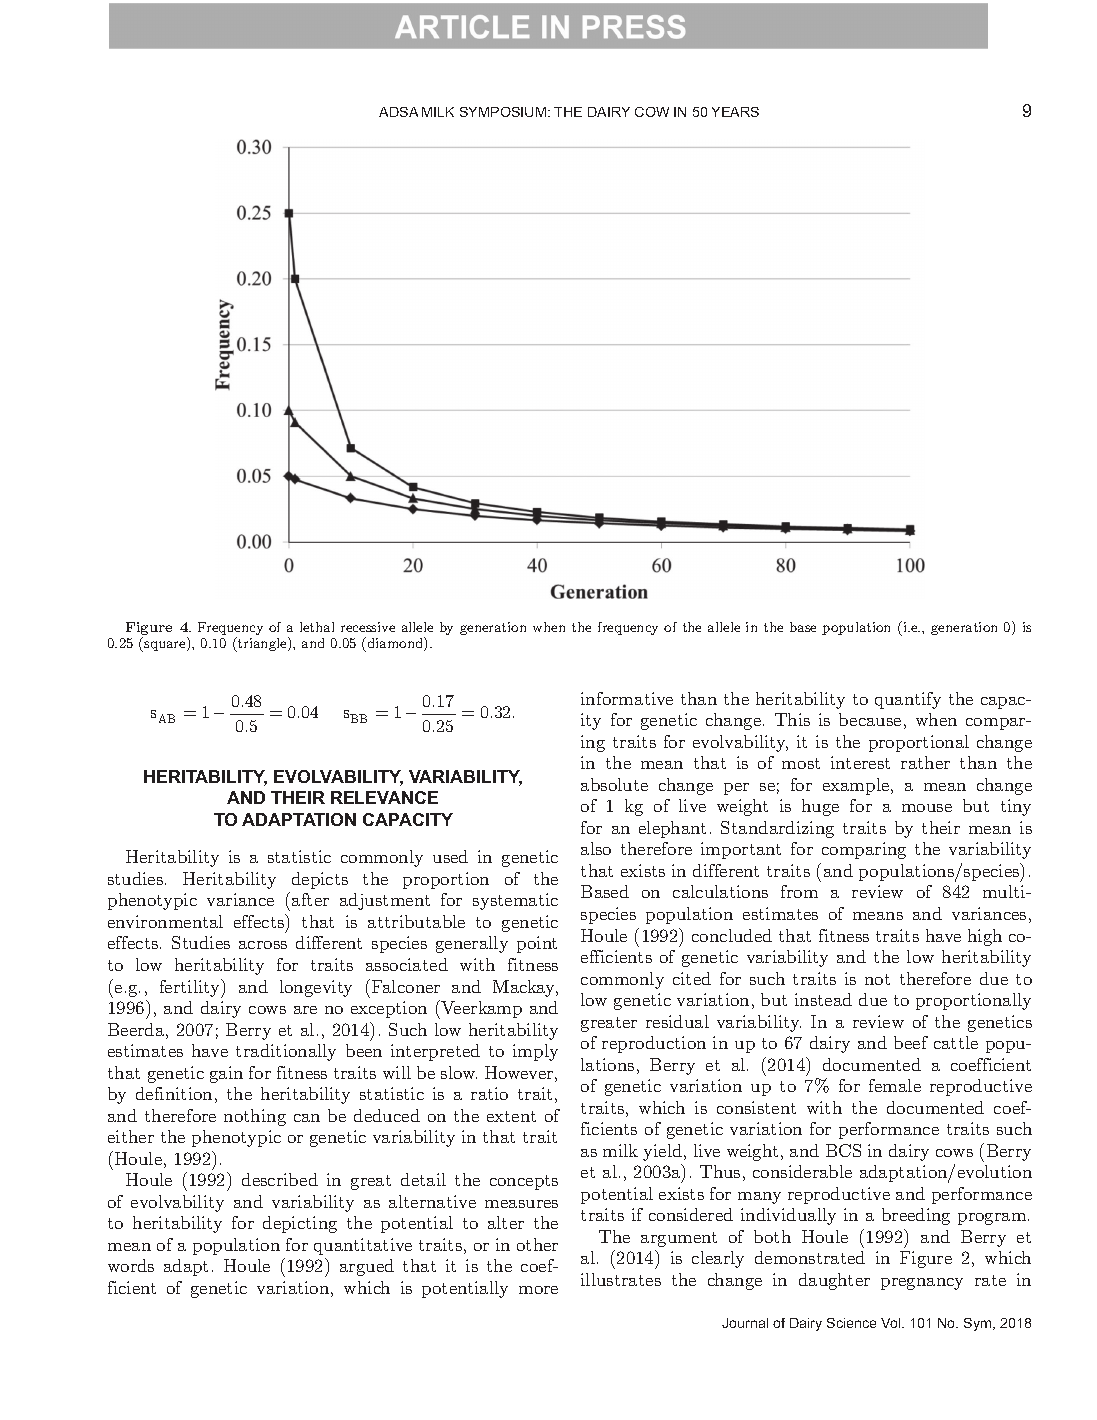 This image has width=1097, height=1420. Describe the element at coordinates (735, 112) in the image. I see `YEARS` at that location.
